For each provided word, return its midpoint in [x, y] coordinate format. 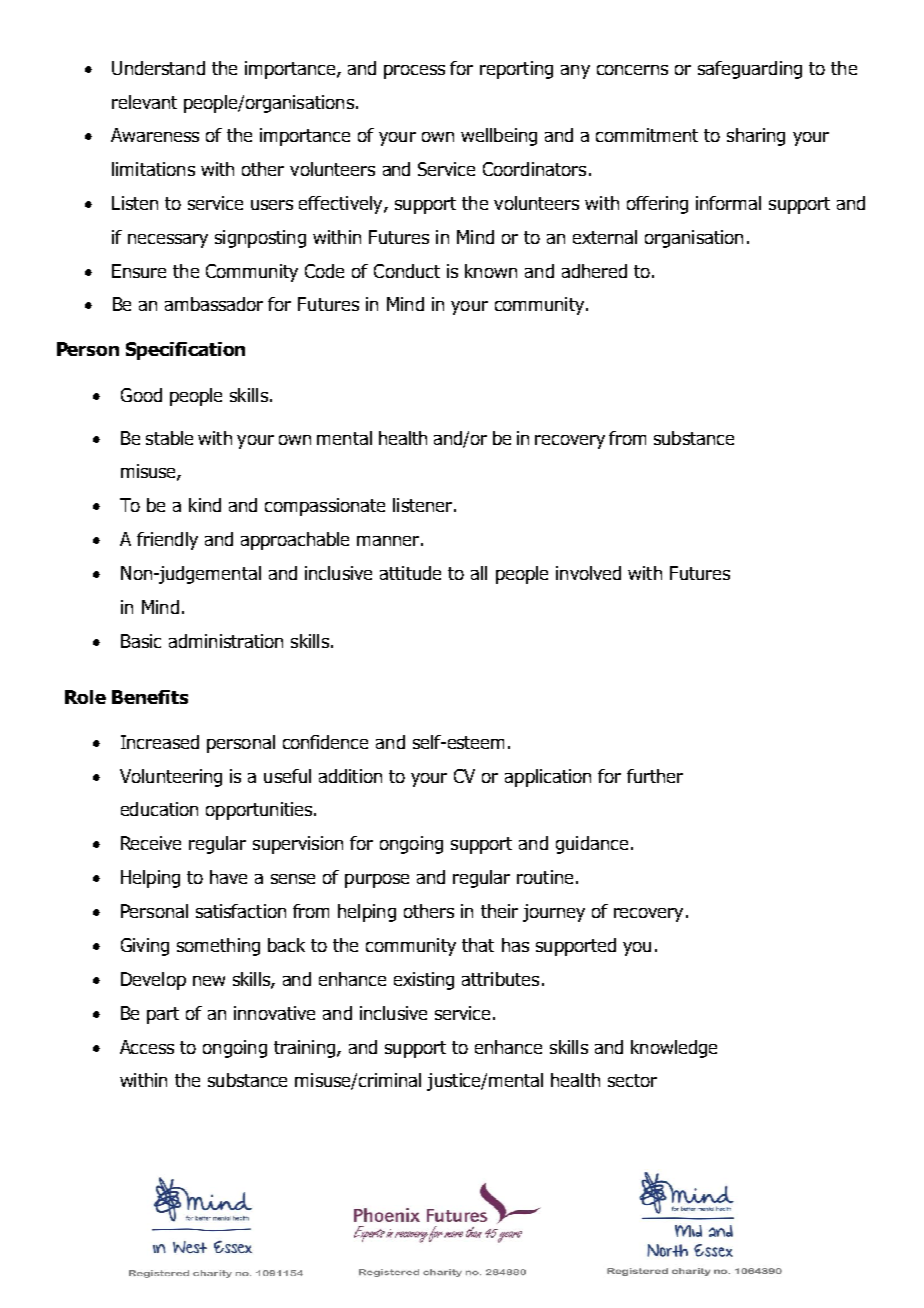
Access [147, 1047]
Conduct [407, 271]
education [159, 809]
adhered [594, 271]
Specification [185, 351]
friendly [167, 541]
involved [588, 573]
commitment [647, 135]
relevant [144, 102]
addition [350, 776]
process [414, 72]
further [655, 776]
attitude [410, 573]
